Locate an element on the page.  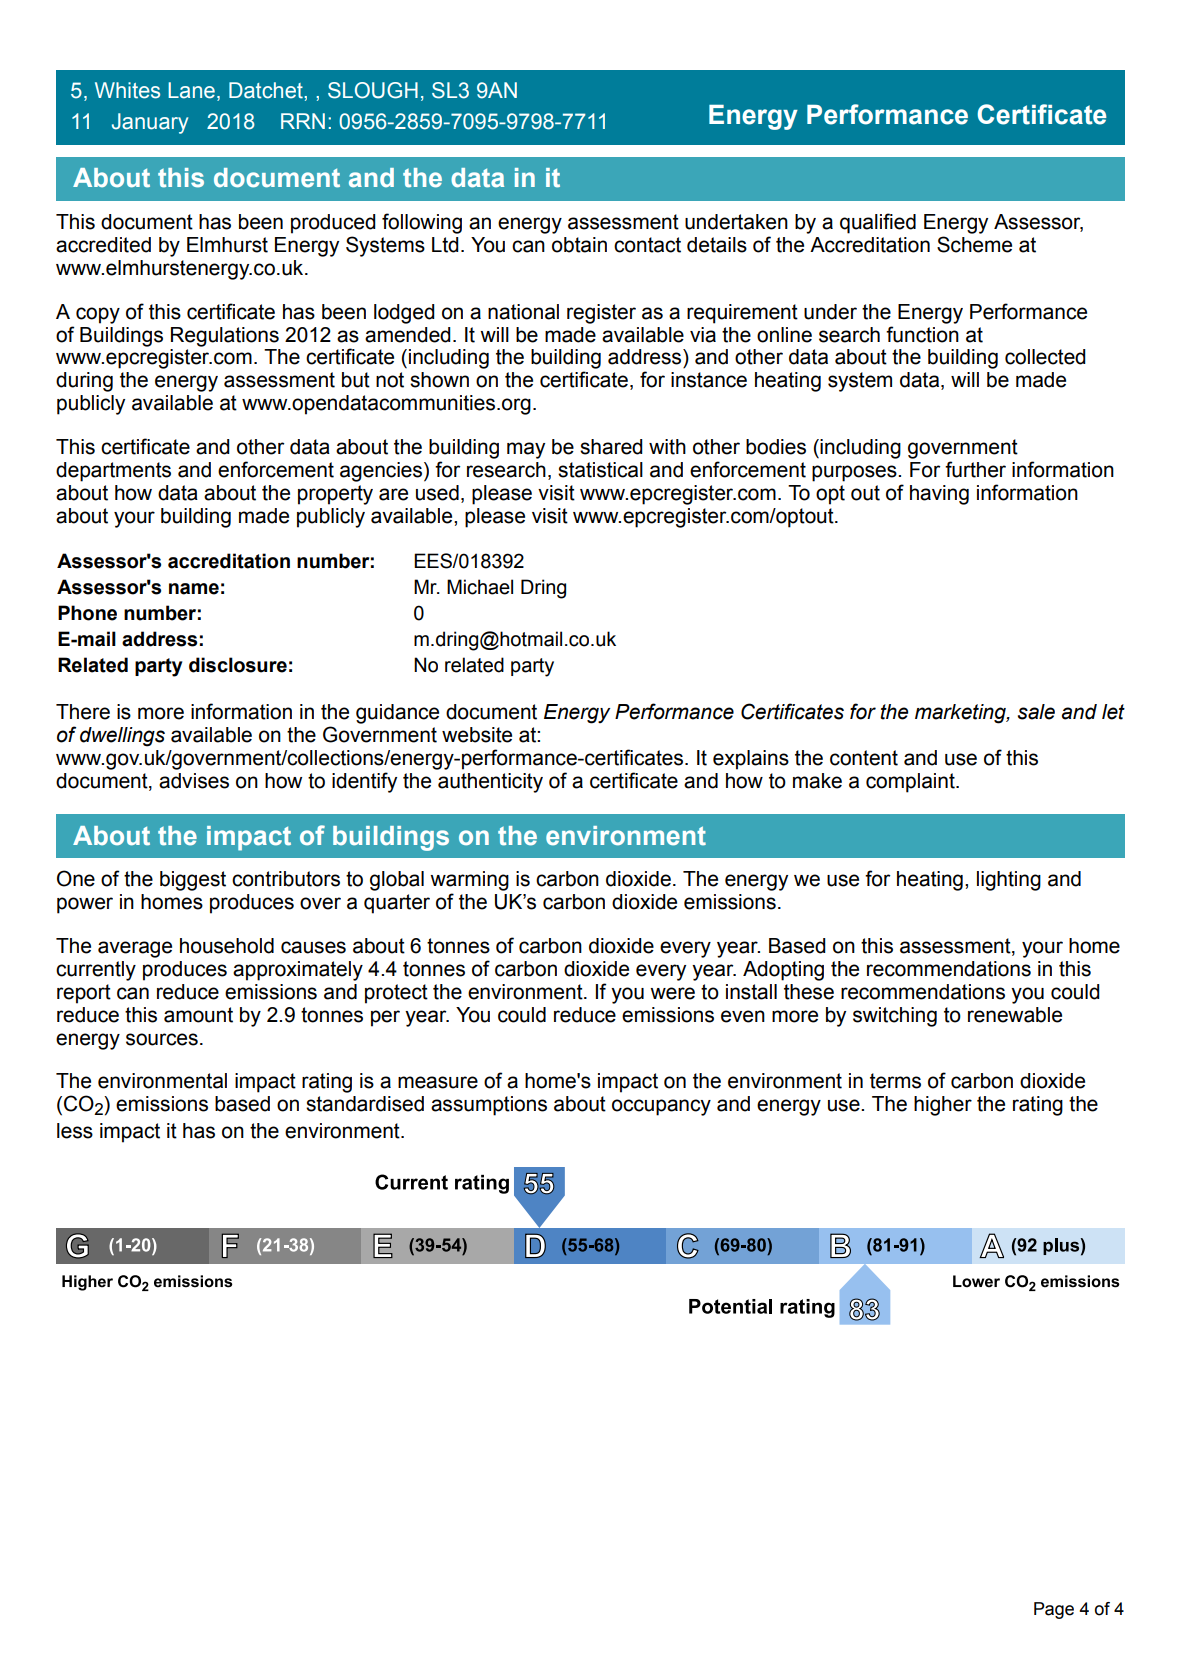
warming is located at coordinates (469, 881).
